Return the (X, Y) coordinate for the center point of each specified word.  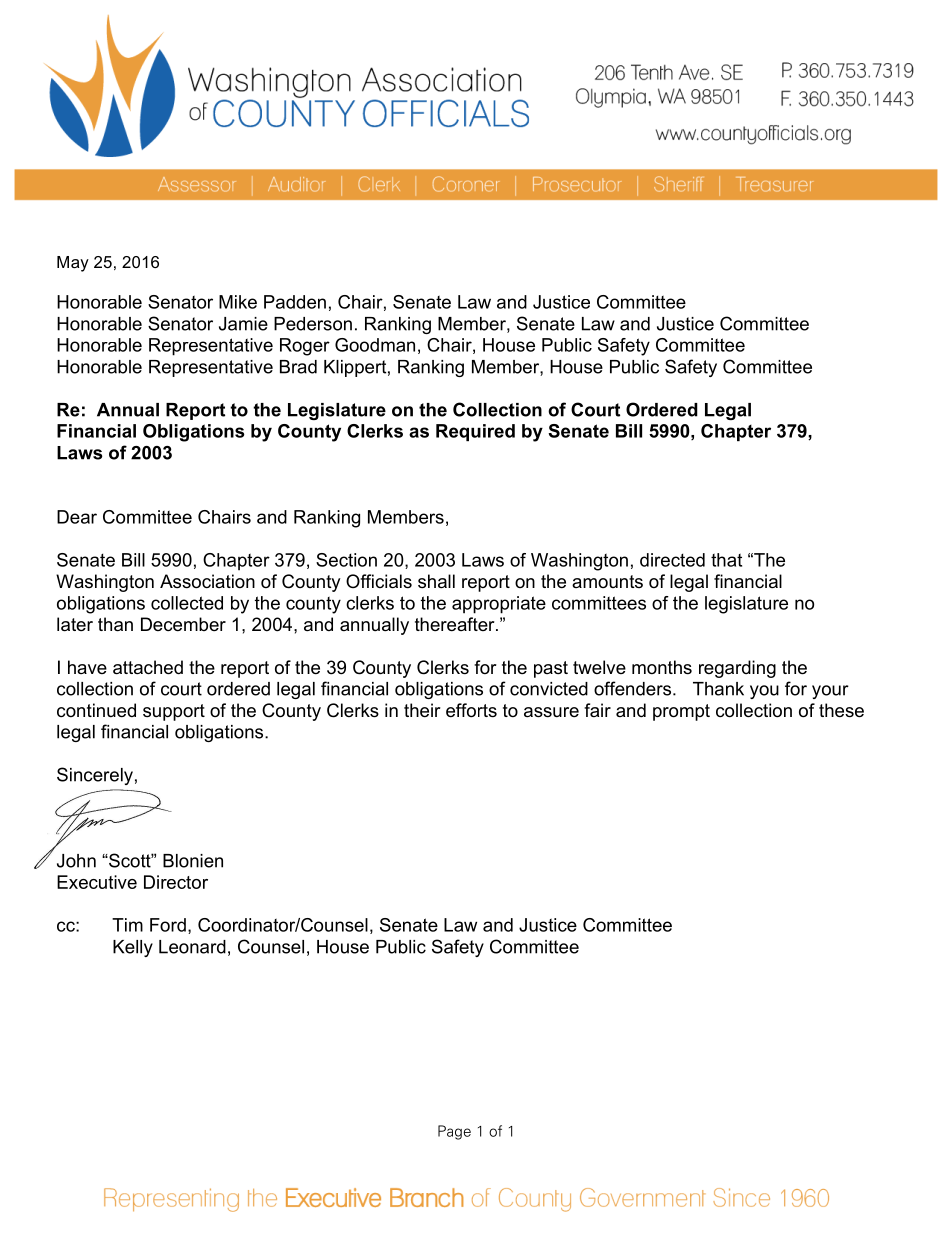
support (174, 712)
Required (475, 432)
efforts (471, 710)
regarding (737, 669)
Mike (238, 302)
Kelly (133, 948)
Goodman (375, 345)
